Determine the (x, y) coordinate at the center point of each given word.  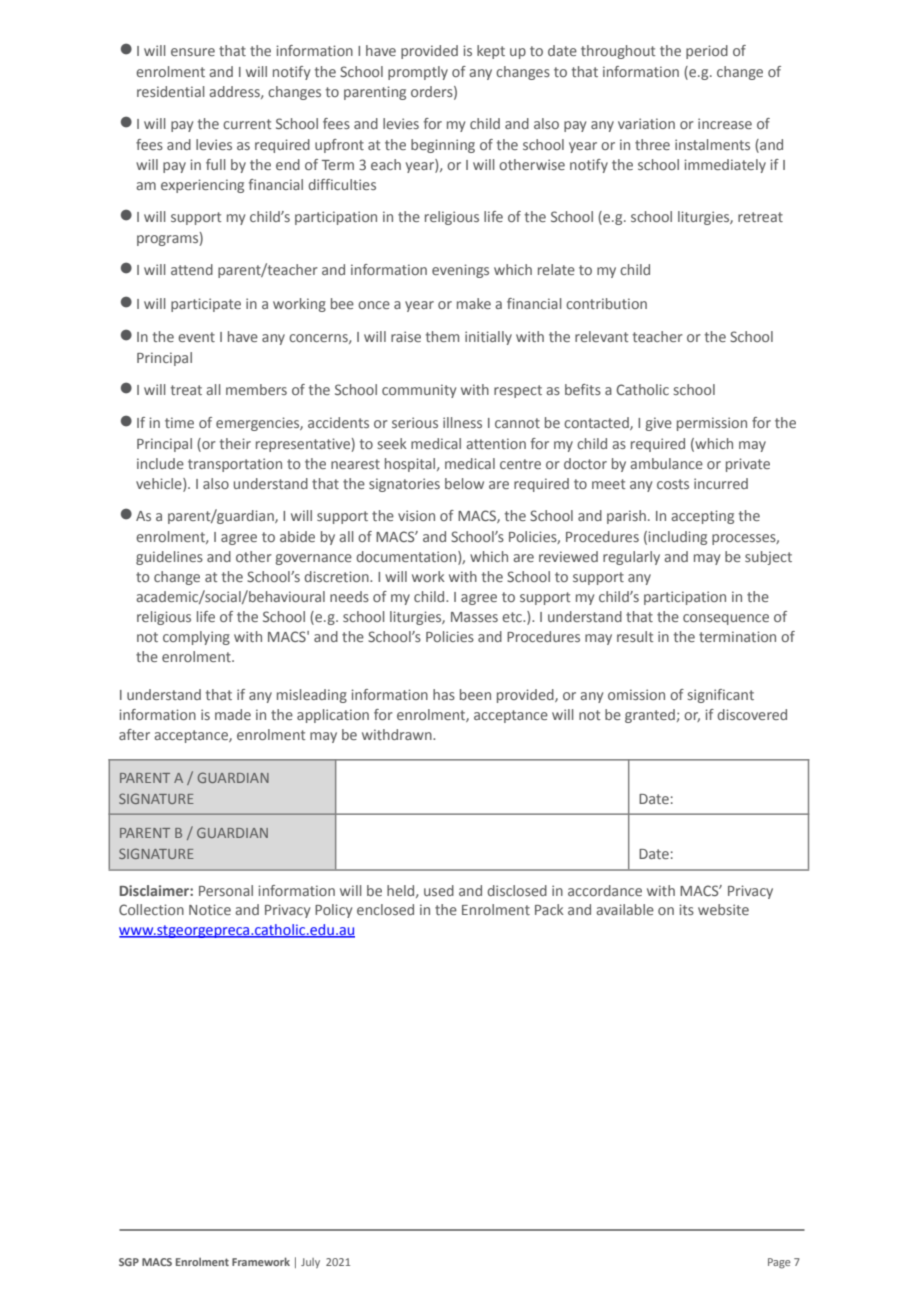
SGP (129, 1262)
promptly (418, 73)
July (310, 1263)
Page (779, 1263)
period (707, 52)
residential (170, 91)
